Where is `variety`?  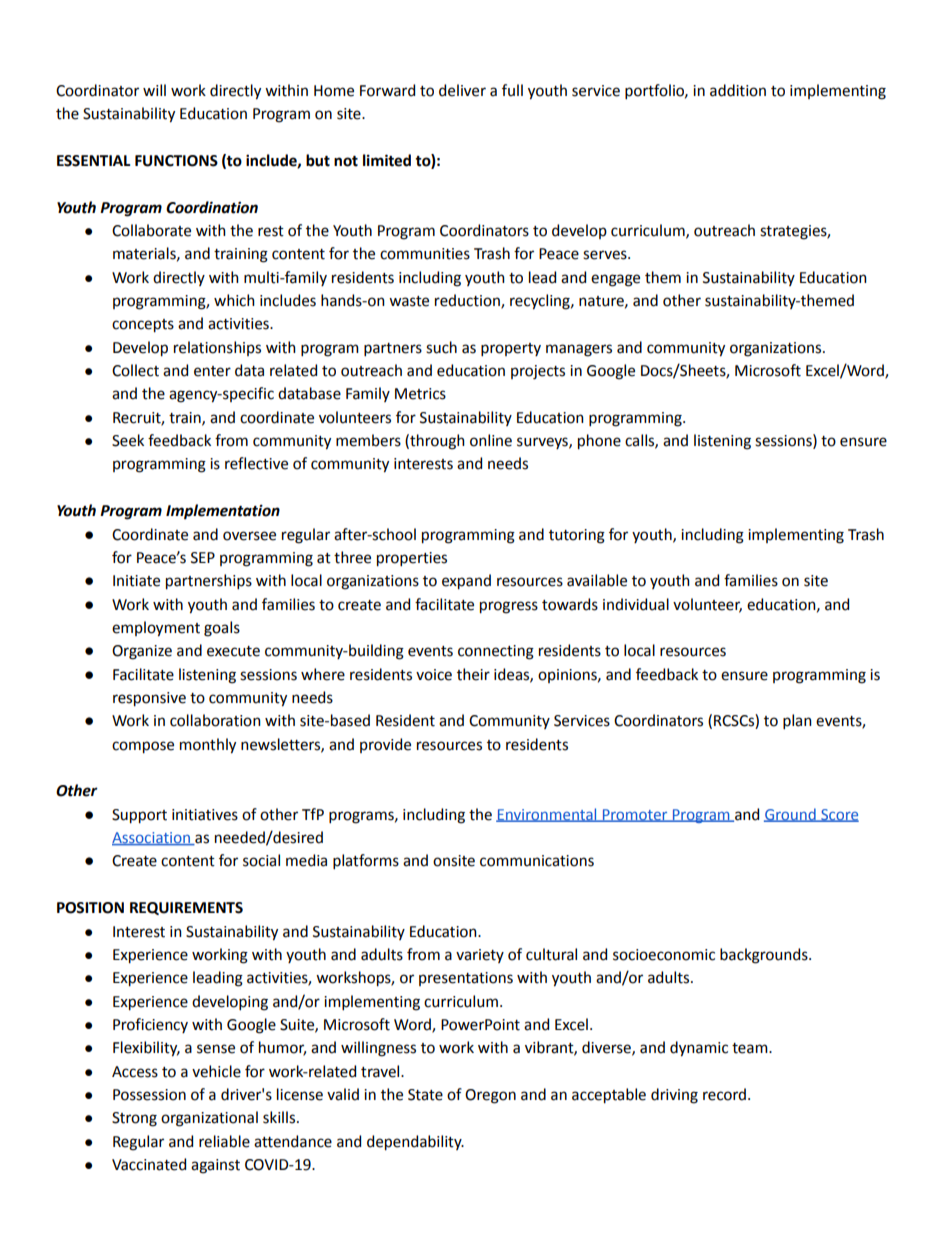 variety is located at coordinates (480, 956).
